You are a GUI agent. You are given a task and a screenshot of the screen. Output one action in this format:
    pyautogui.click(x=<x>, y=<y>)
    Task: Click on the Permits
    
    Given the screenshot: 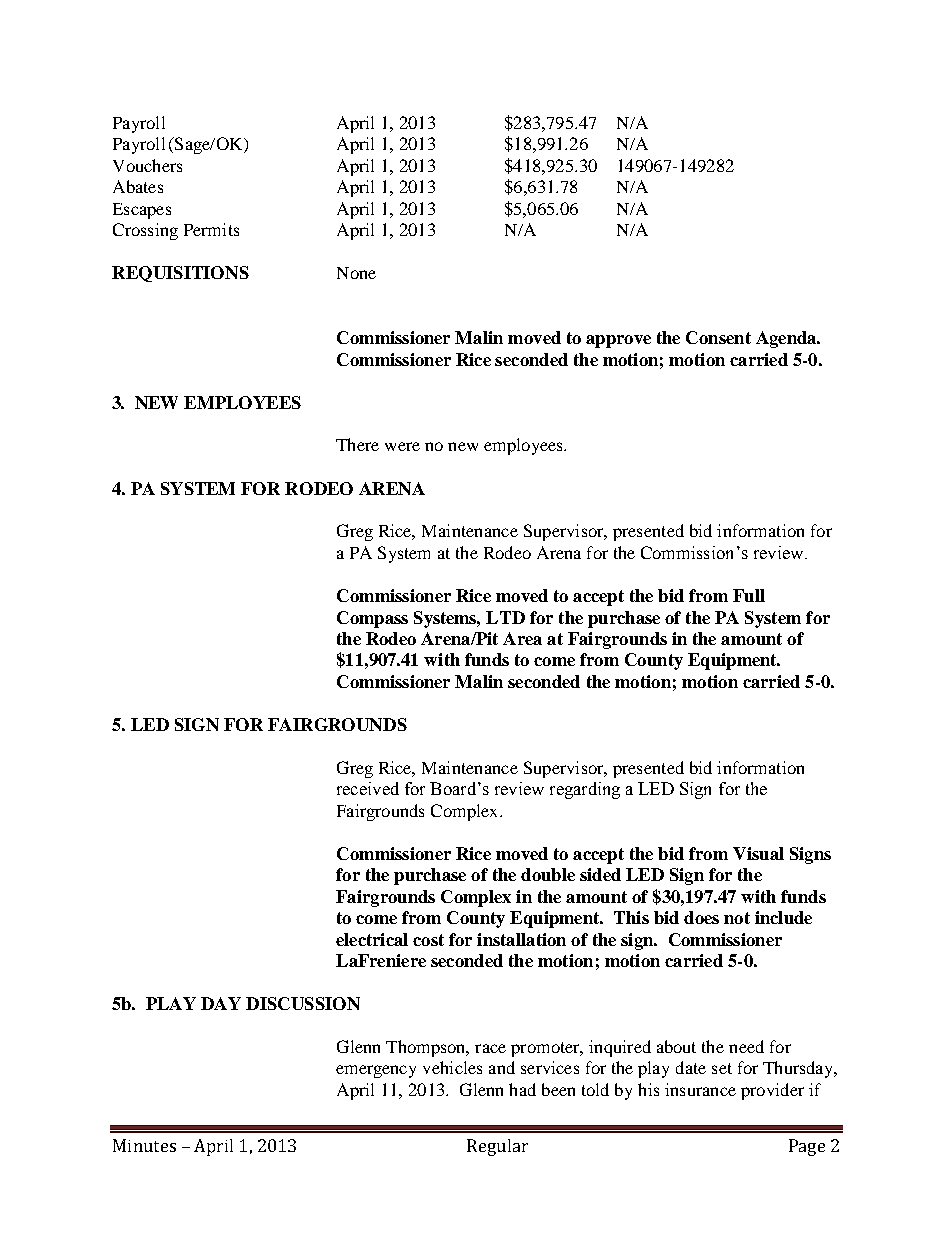 What is the action you would take?
    pyautogui.click(x=211, y=229)
